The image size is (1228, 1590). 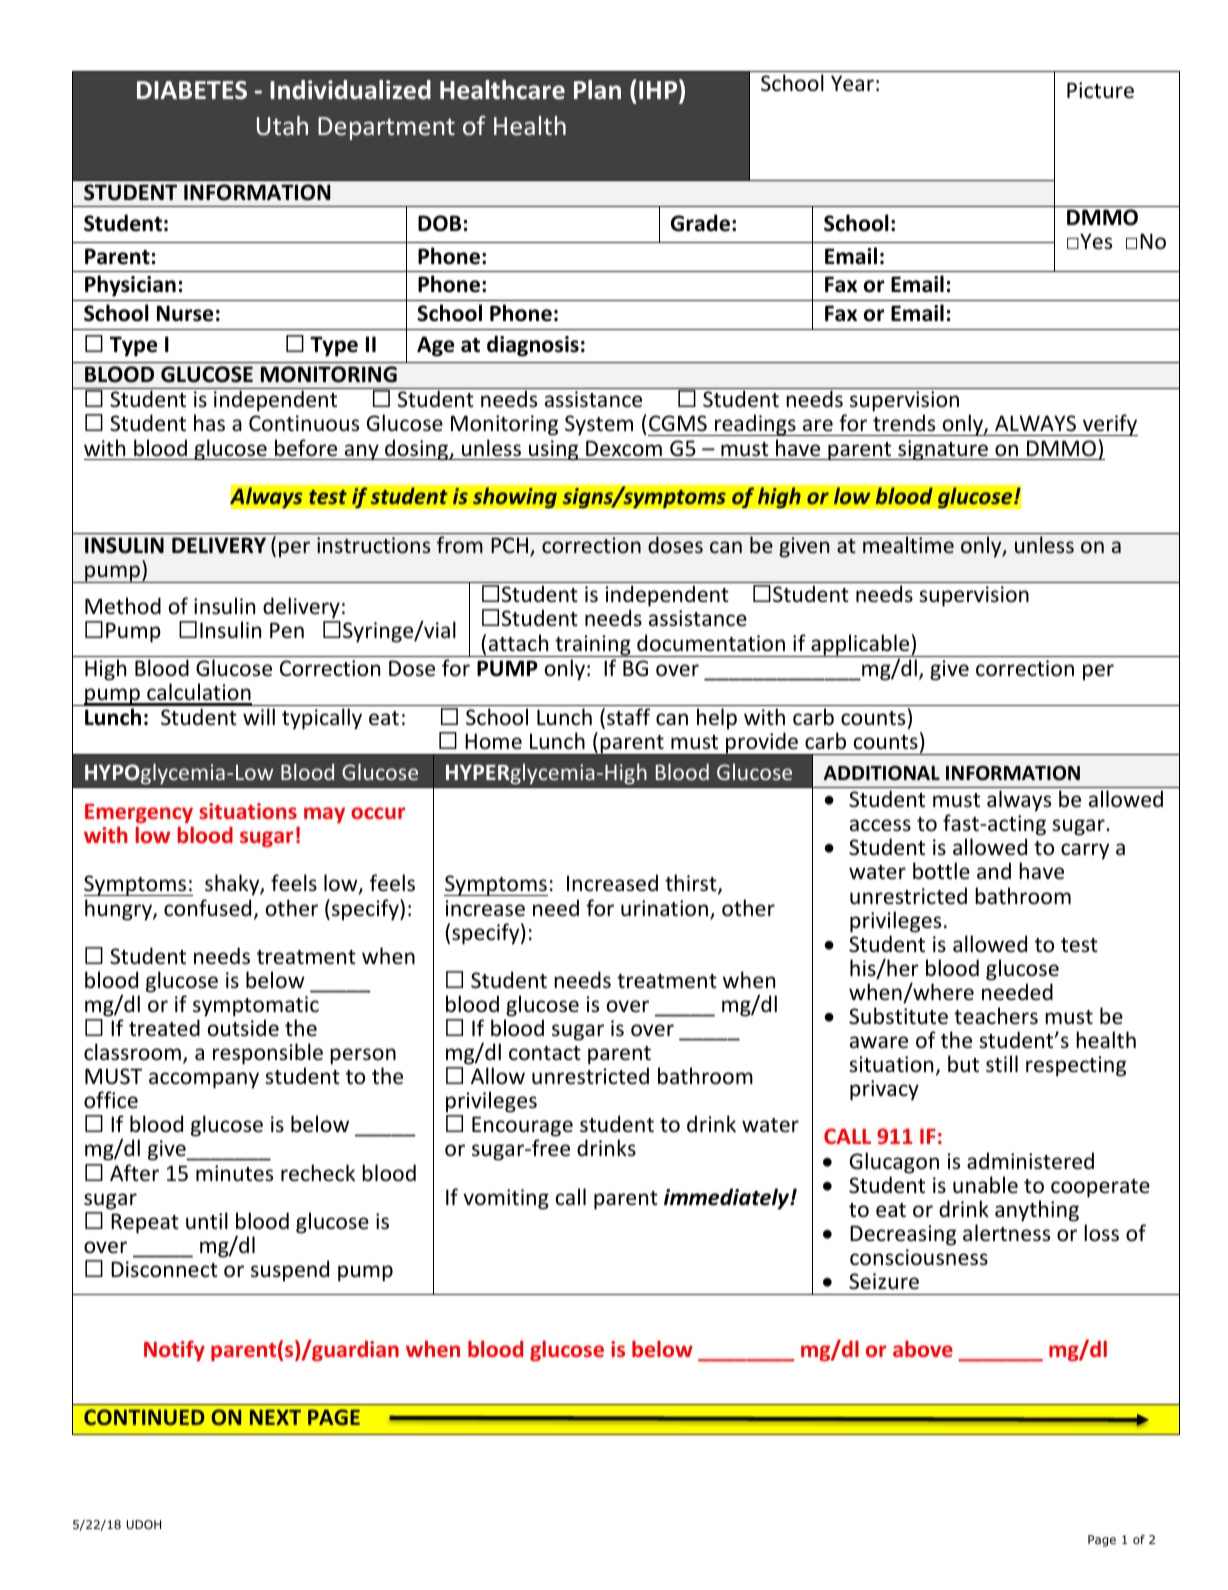 I want to click on System, so click(x=599, y=425).
